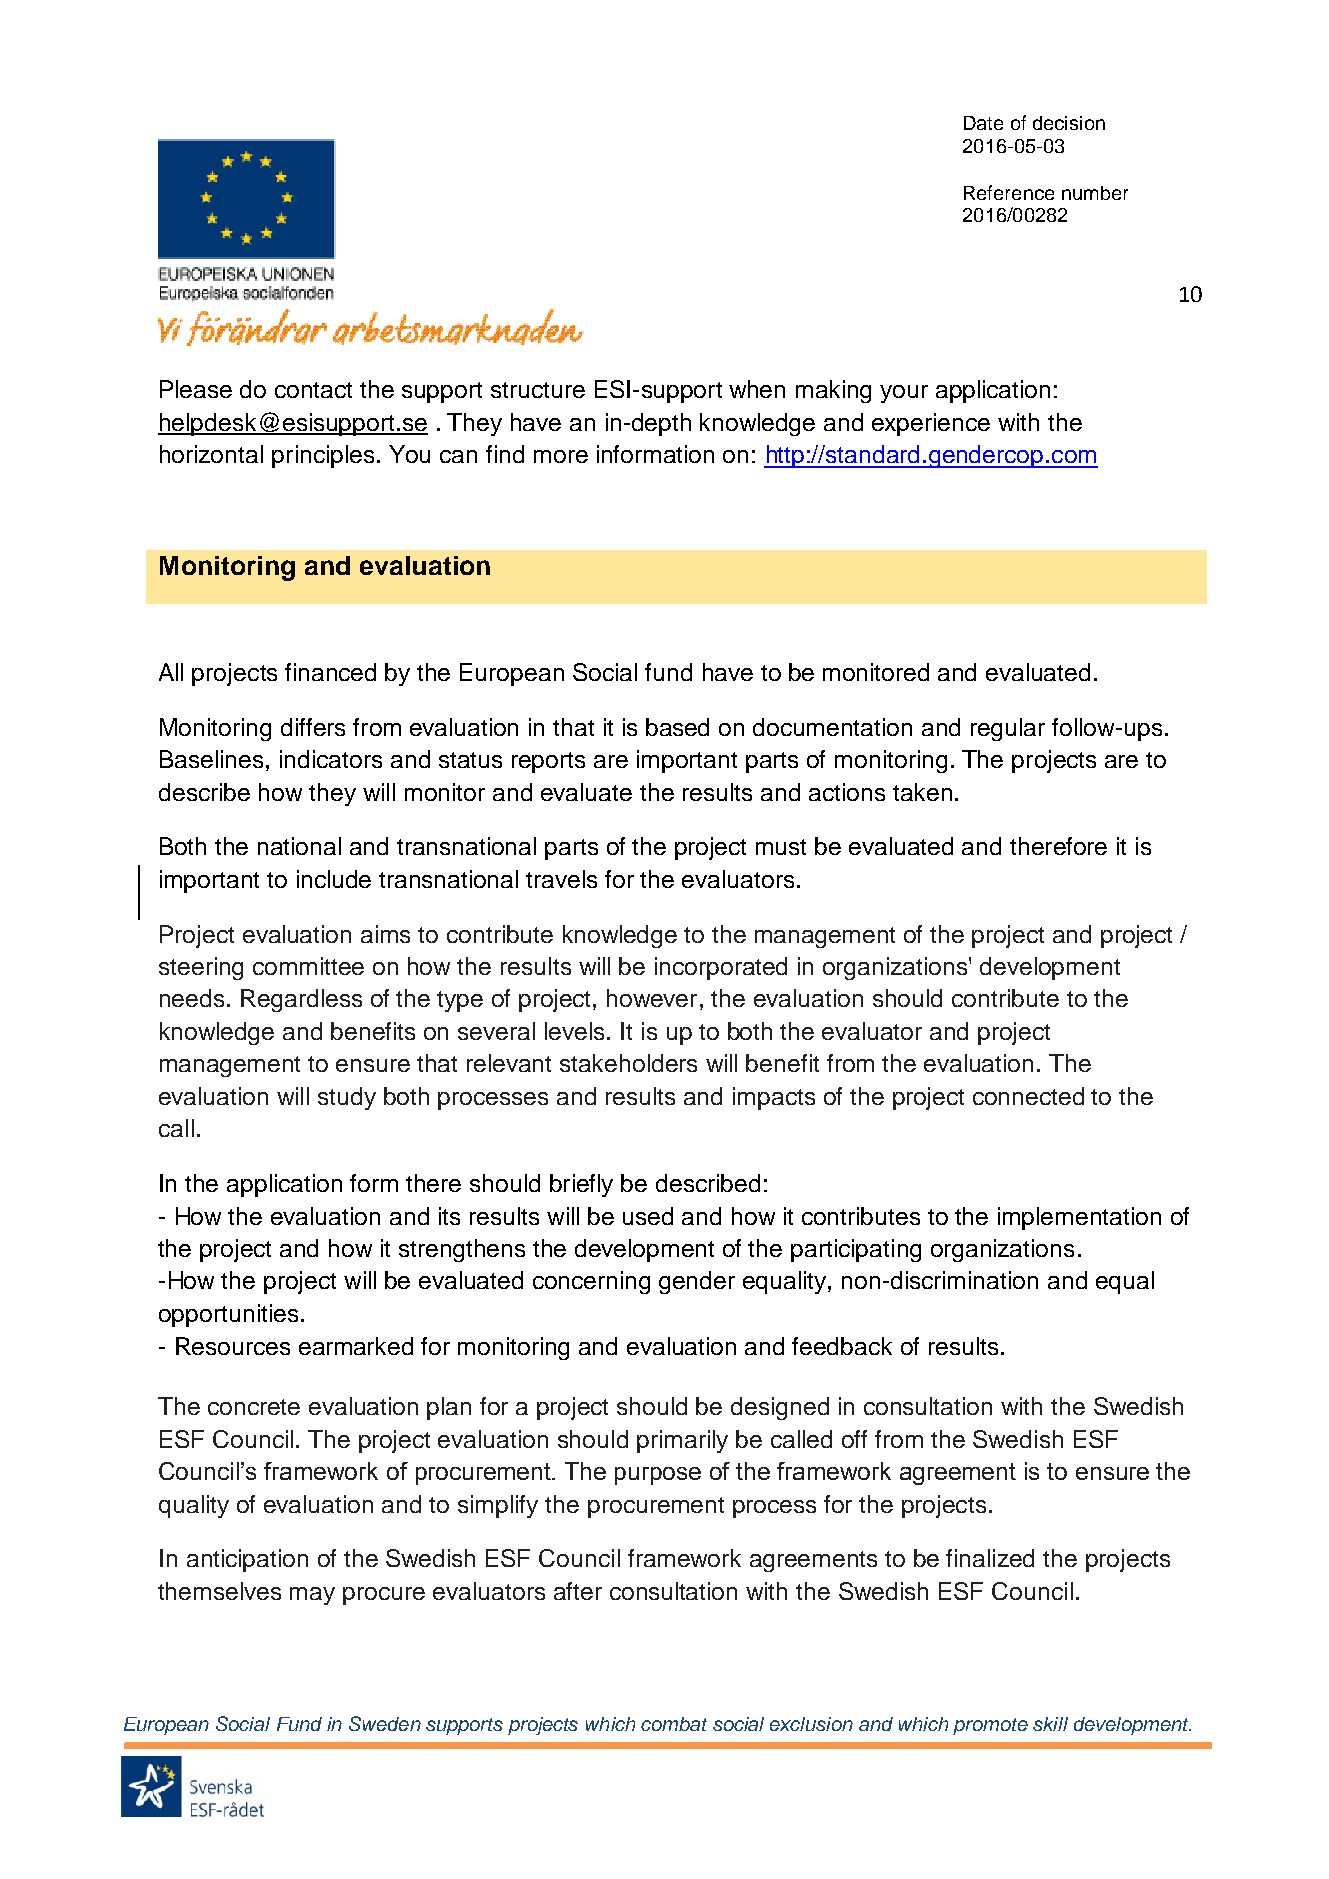 This image has height=1879, width=1329. I want to click on contact, so click(313, 390).
